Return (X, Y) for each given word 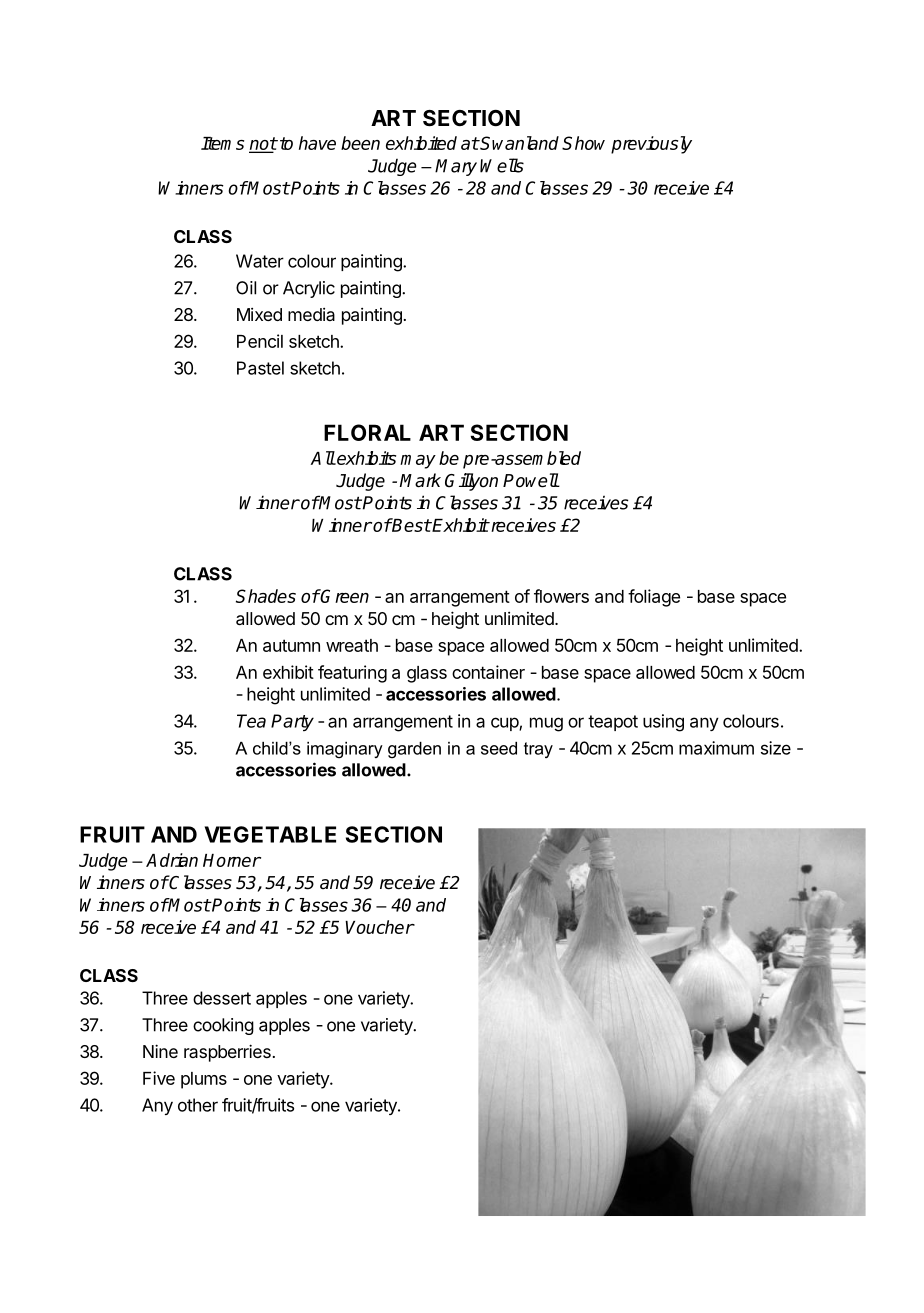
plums (204, 1080)
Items (222, 143)
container (488, 672)
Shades (266, 596)
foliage (654, 598)
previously (651, 145)
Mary (456, 167)
